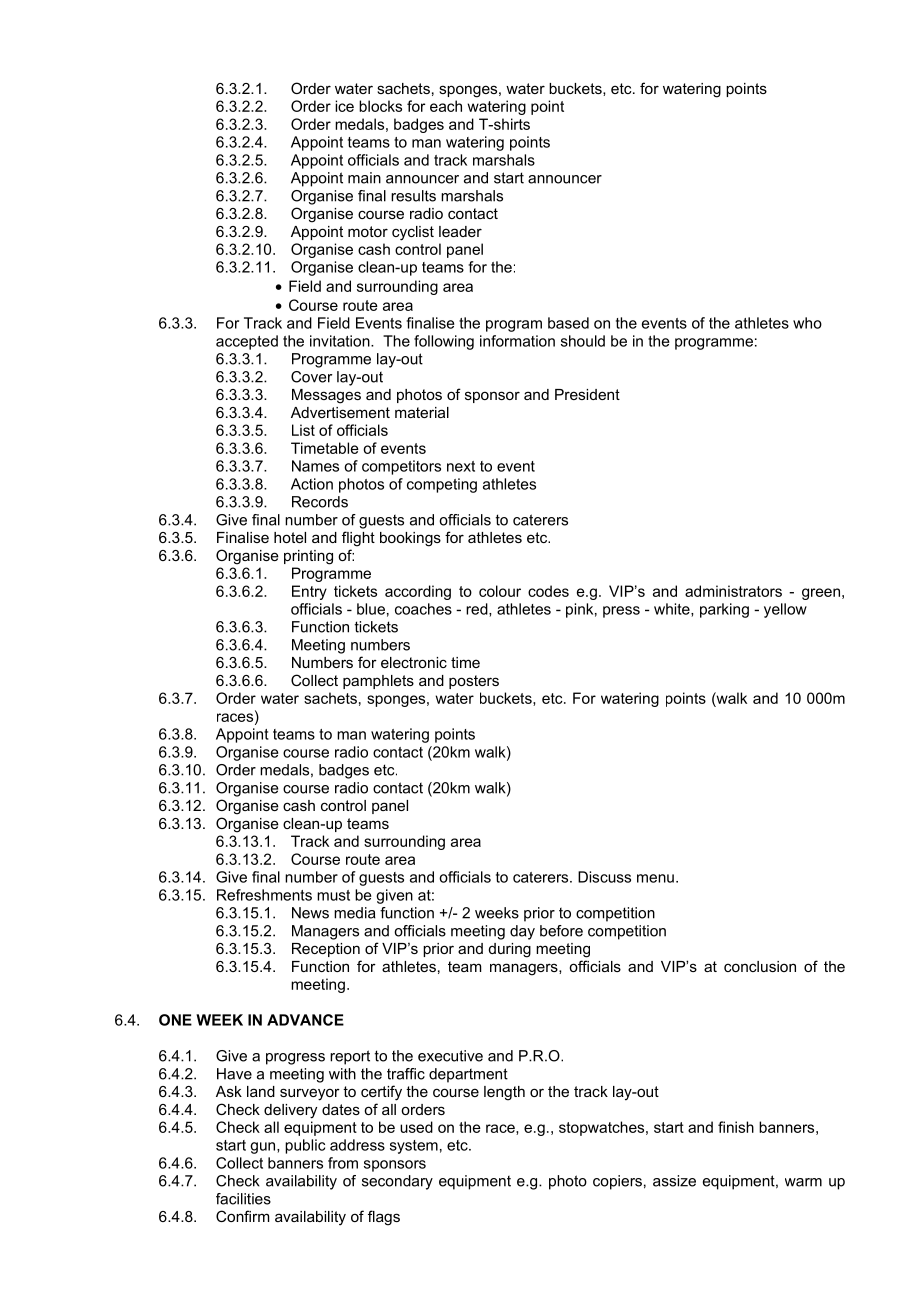 The width and height of the screenshot is (924, 1307). What do you see at coordinates (474, 682) in the screenshot?
I see `posters` at bounding box center [474, 682].
